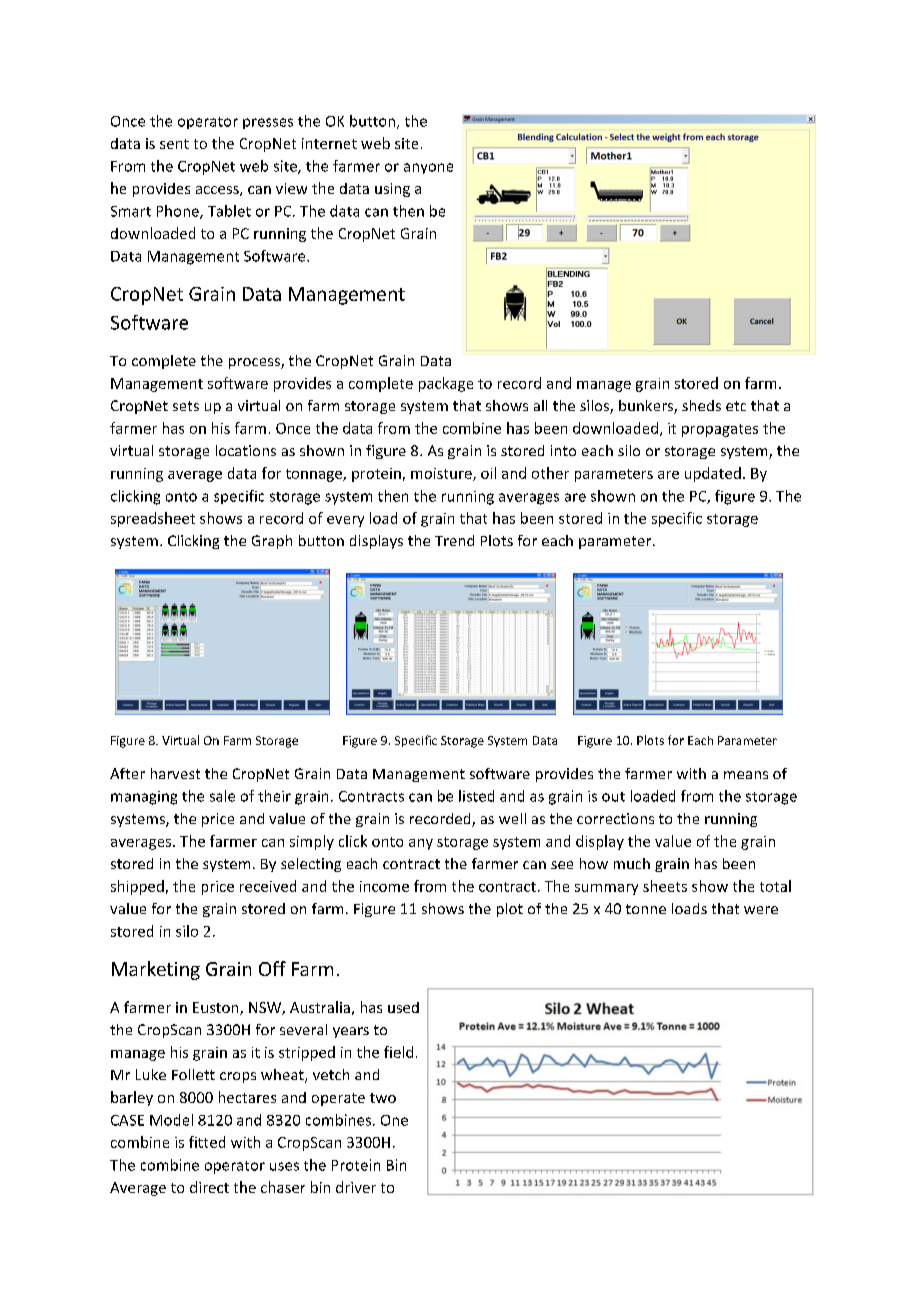  Describe the element at coordinates (646, 909) in the screenshot. I see `tonne` at that location.
